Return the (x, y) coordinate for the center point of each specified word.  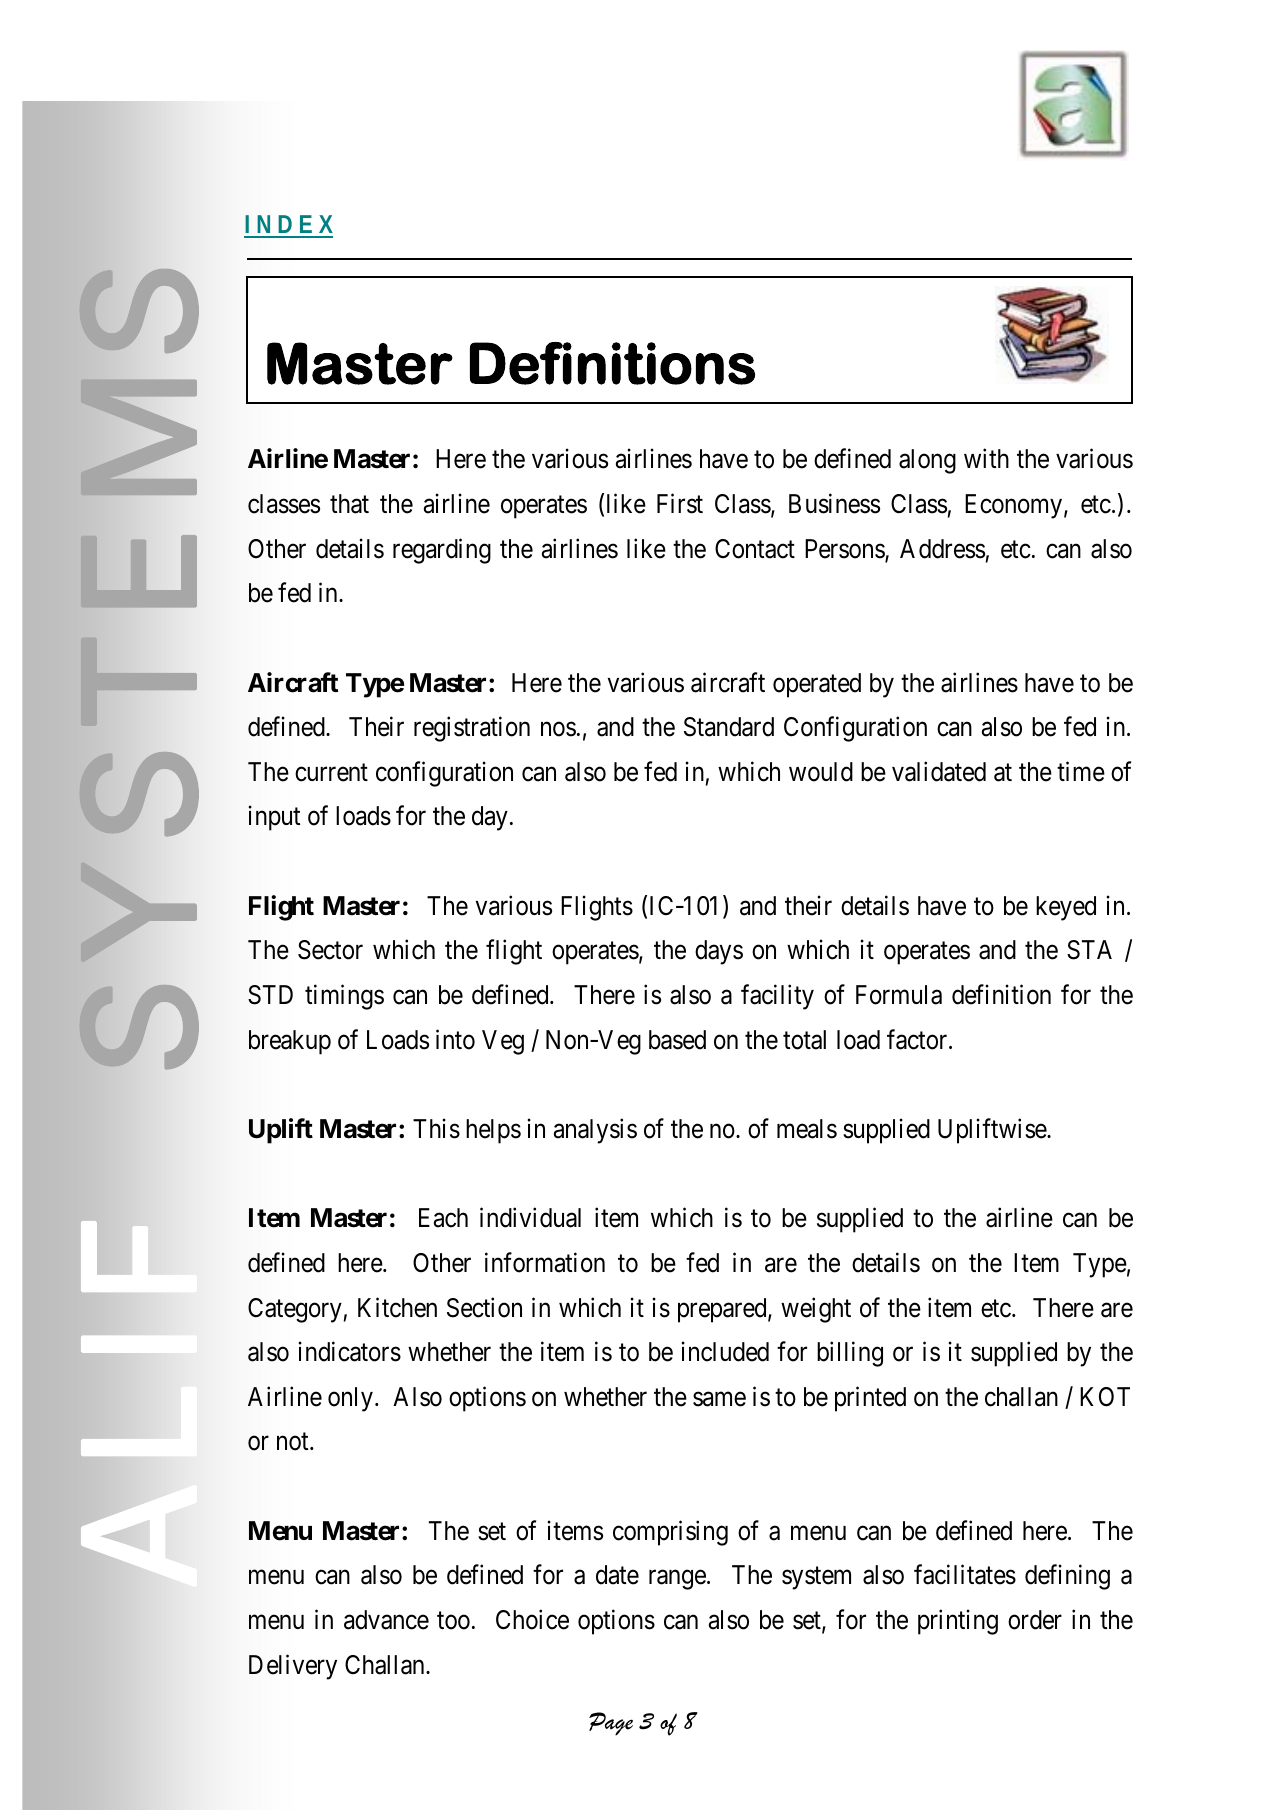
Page (611, 1723)
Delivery (293, 1667)
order (1035, 1620)
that (349, 504)
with (986, 458)
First (680, 503)
